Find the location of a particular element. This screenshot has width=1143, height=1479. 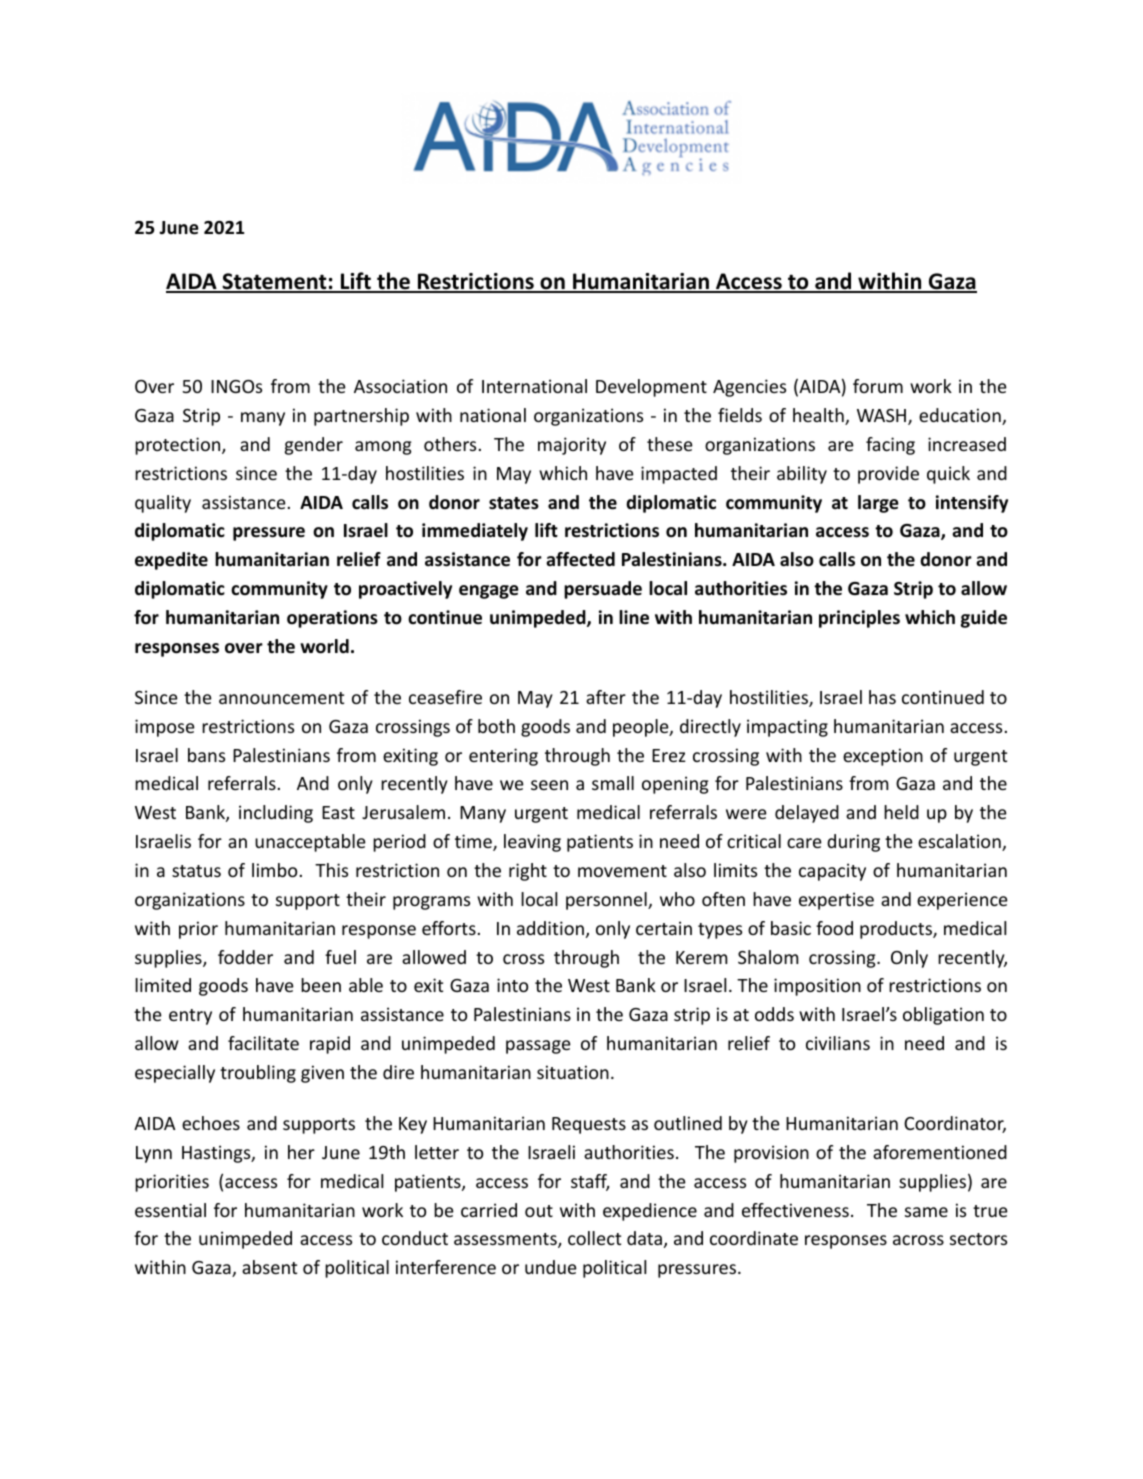

forum is located at coordinates (878, 386).
